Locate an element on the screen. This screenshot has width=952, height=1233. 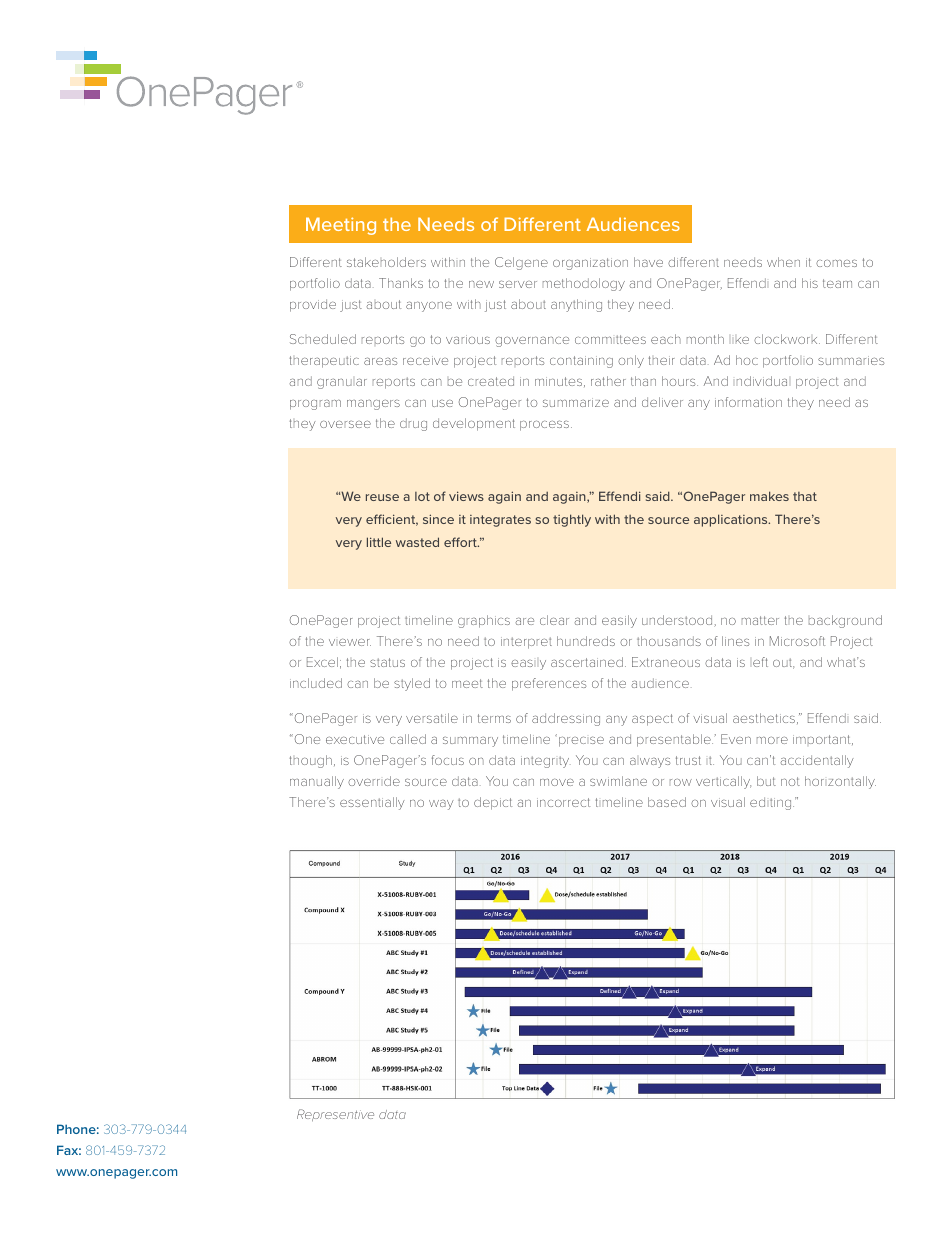
little is located at coordinates (379, 542).
